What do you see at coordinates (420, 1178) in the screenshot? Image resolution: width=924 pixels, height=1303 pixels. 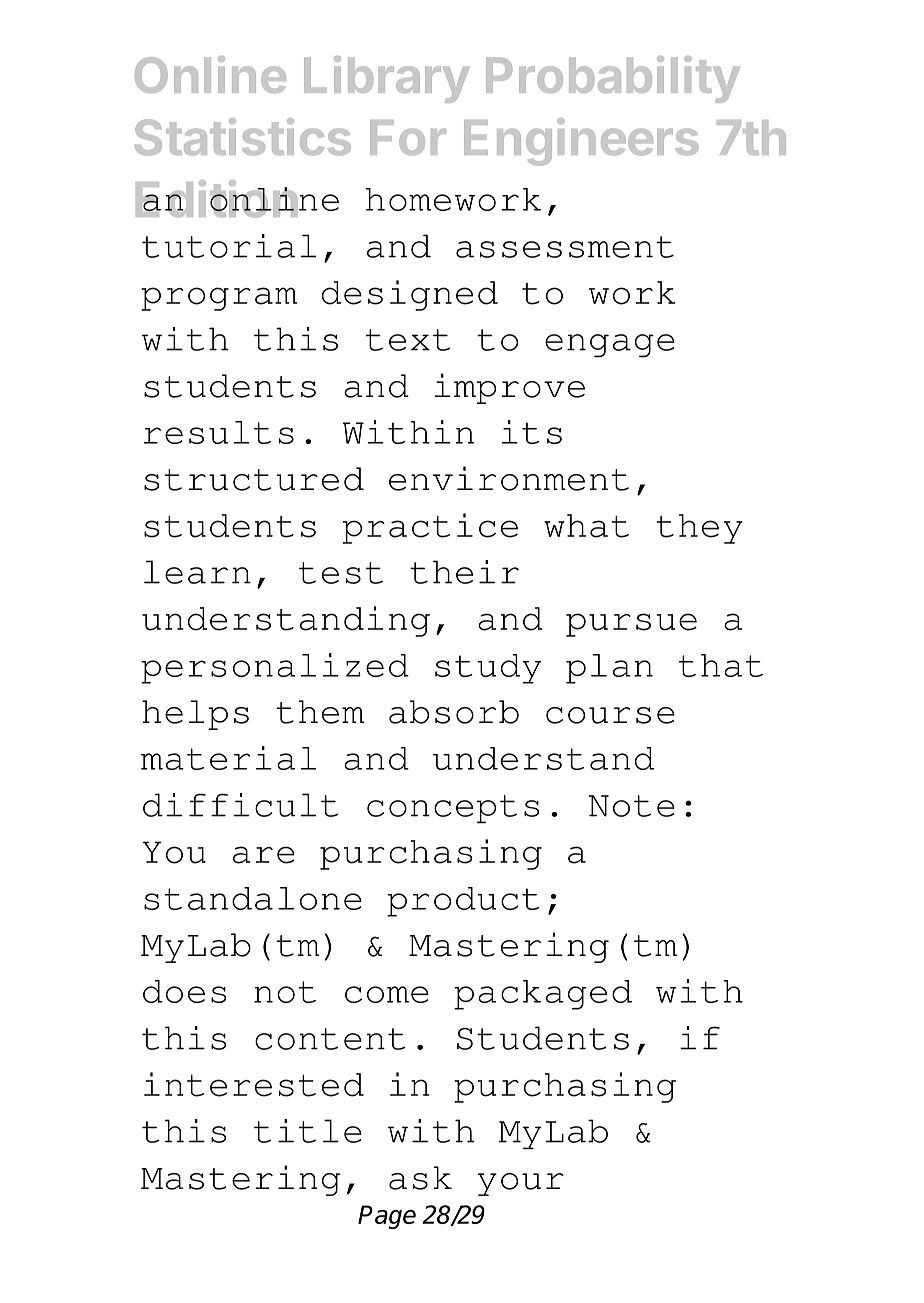 I see `ask` at bounding box center [420, 1178].
